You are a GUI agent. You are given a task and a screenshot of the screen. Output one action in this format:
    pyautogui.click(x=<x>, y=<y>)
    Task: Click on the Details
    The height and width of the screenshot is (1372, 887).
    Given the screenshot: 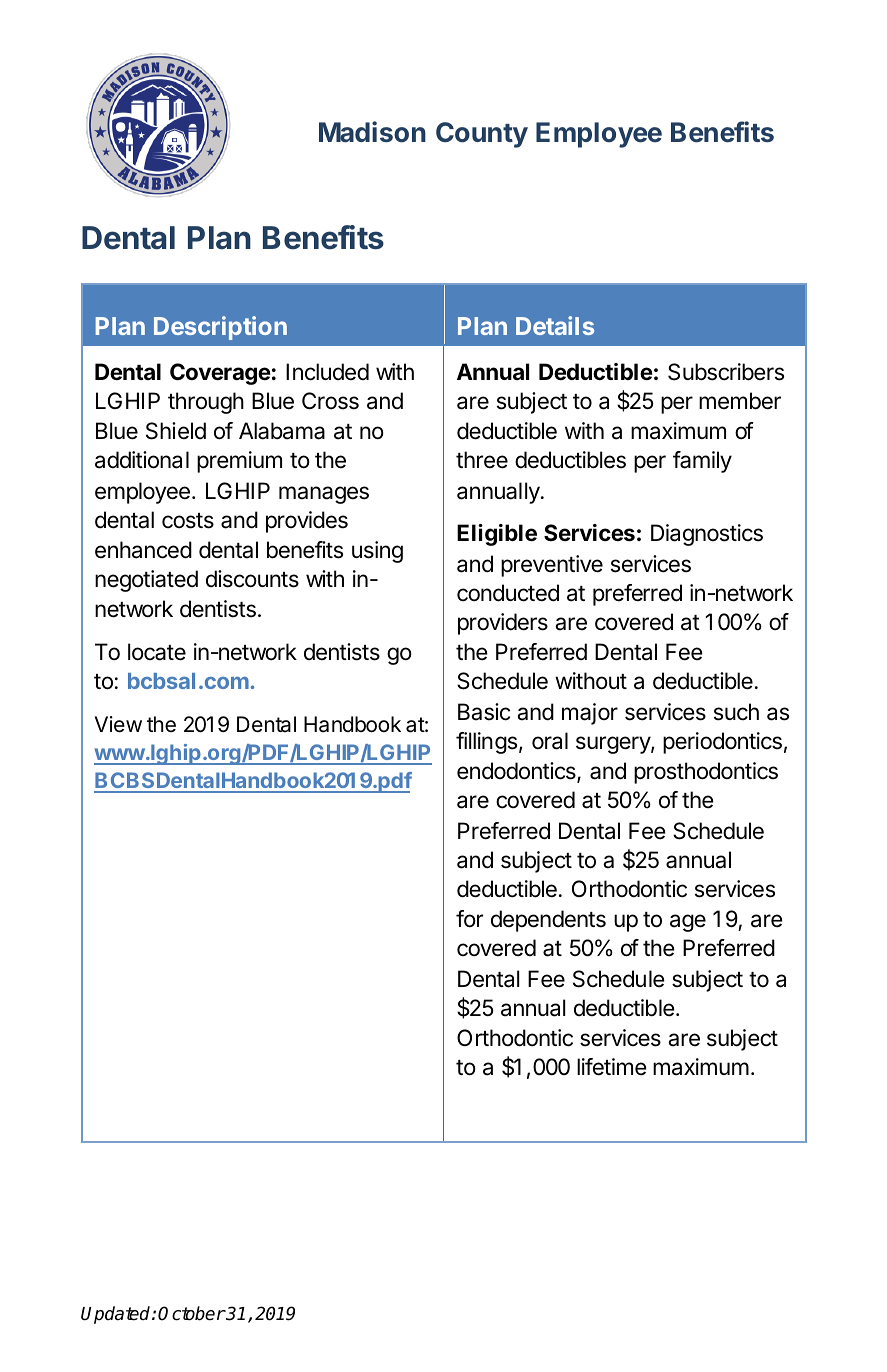 What is the action you would take?
    pyautogui.click(x=555, y=325)
